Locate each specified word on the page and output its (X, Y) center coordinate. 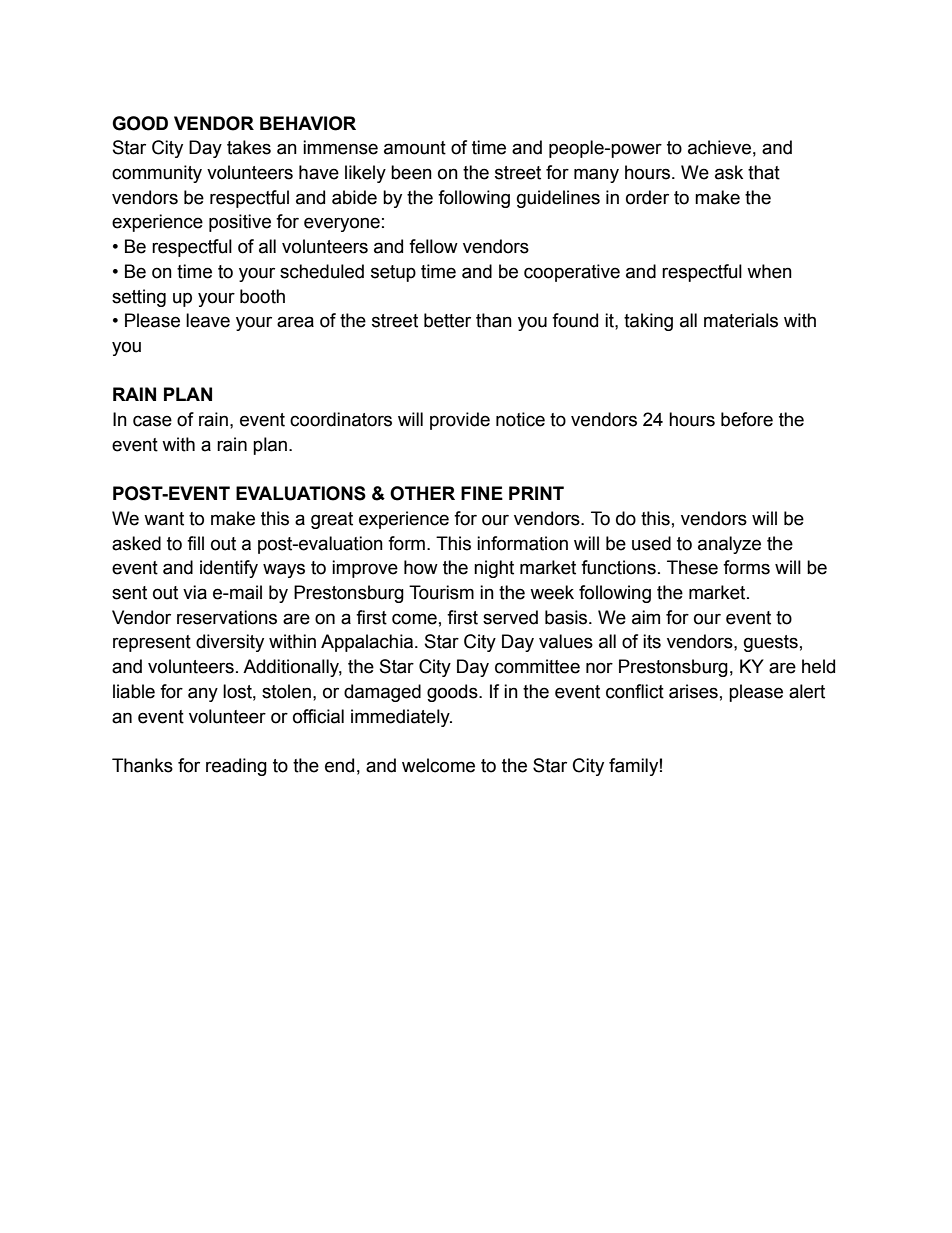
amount (415, 148)
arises (693, 691)
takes (249, 147)
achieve (719, 147)
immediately (401, 718)
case (152, 421)
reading (236, 767)
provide (460, 421)
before (747, 419)
